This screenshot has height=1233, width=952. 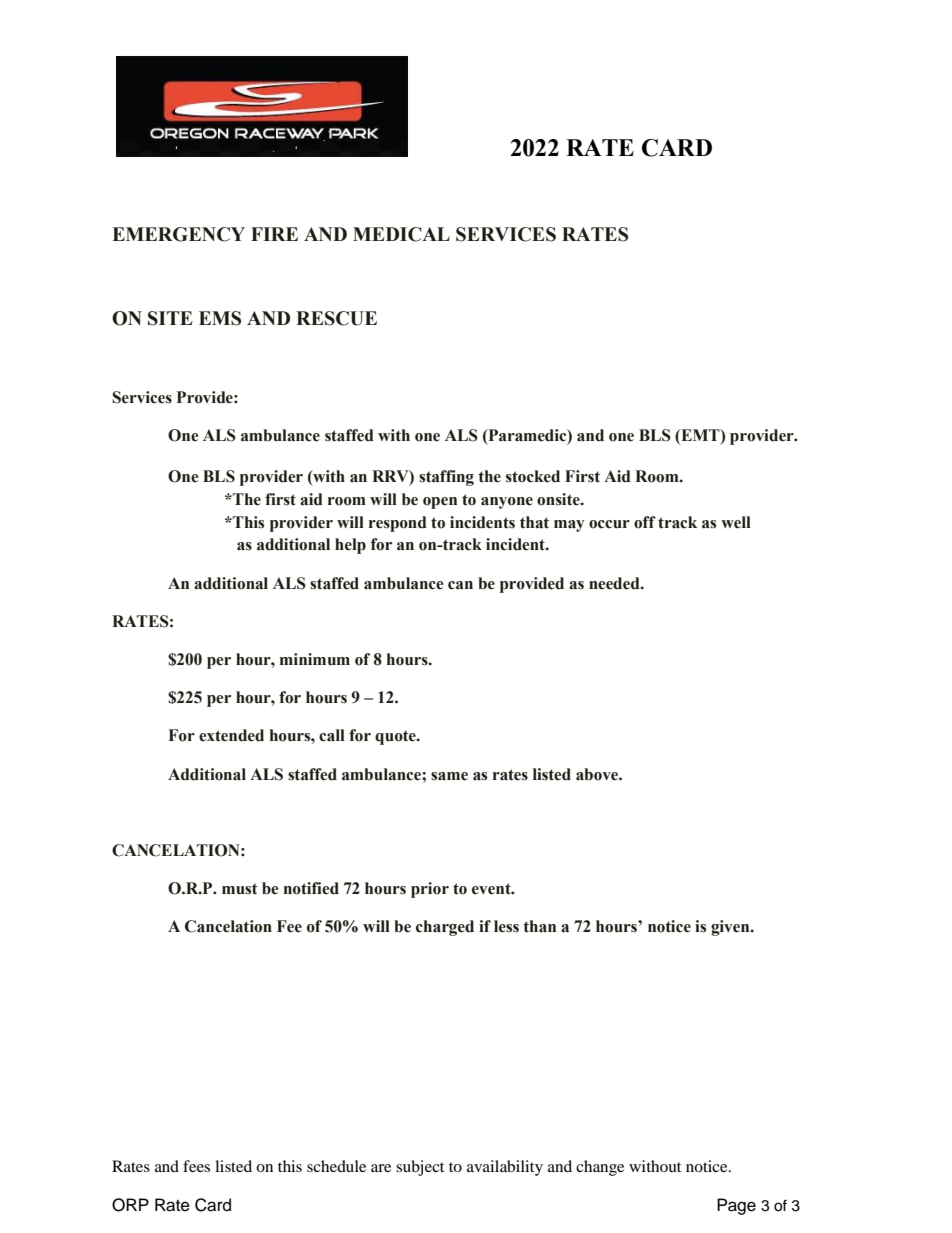 What do you see at coordinates (240, 889) in the screenshot?
I see `must` at bounding box center [240, 889].
